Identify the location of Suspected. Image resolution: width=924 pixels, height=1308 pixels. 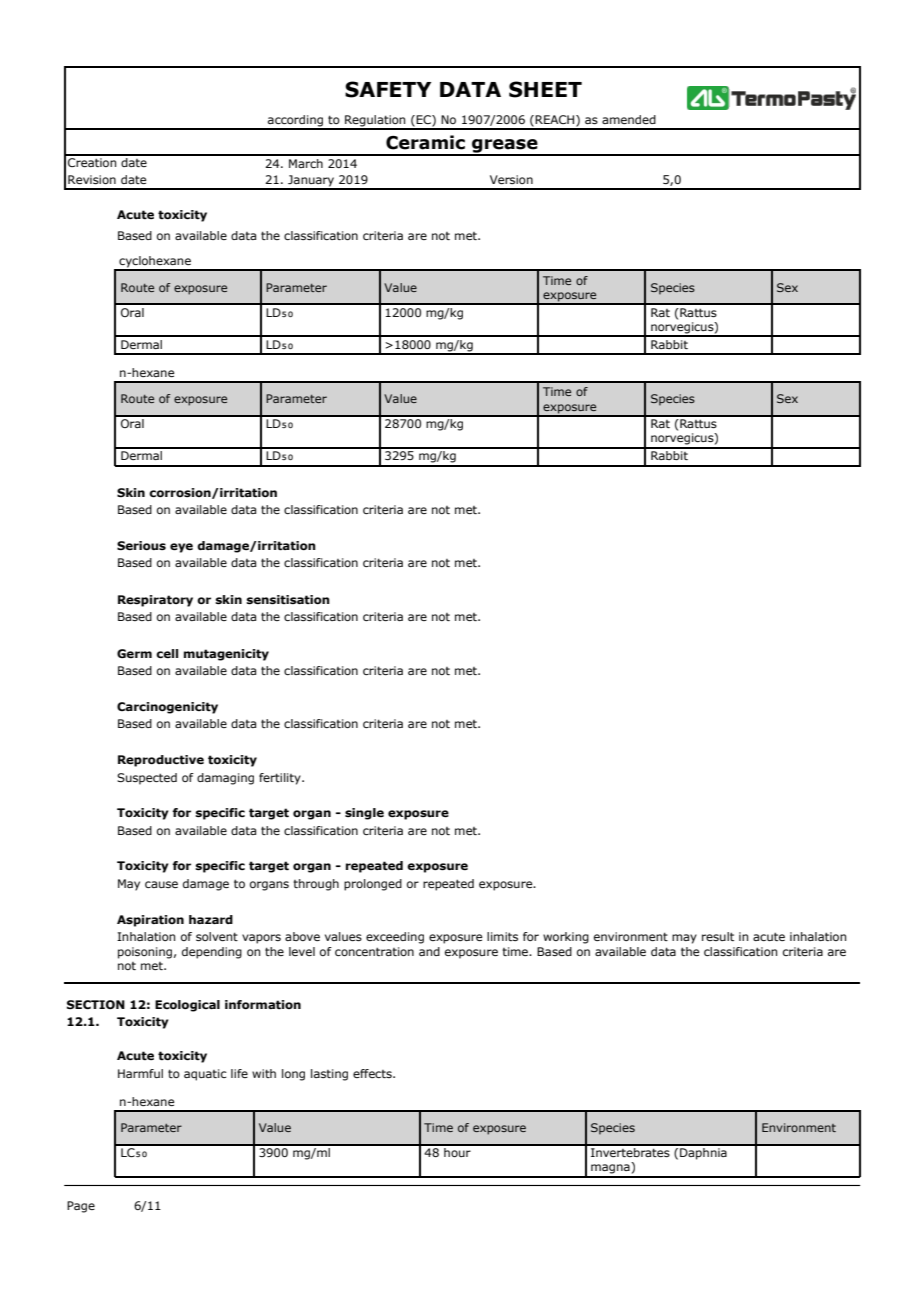
(147, 779).
